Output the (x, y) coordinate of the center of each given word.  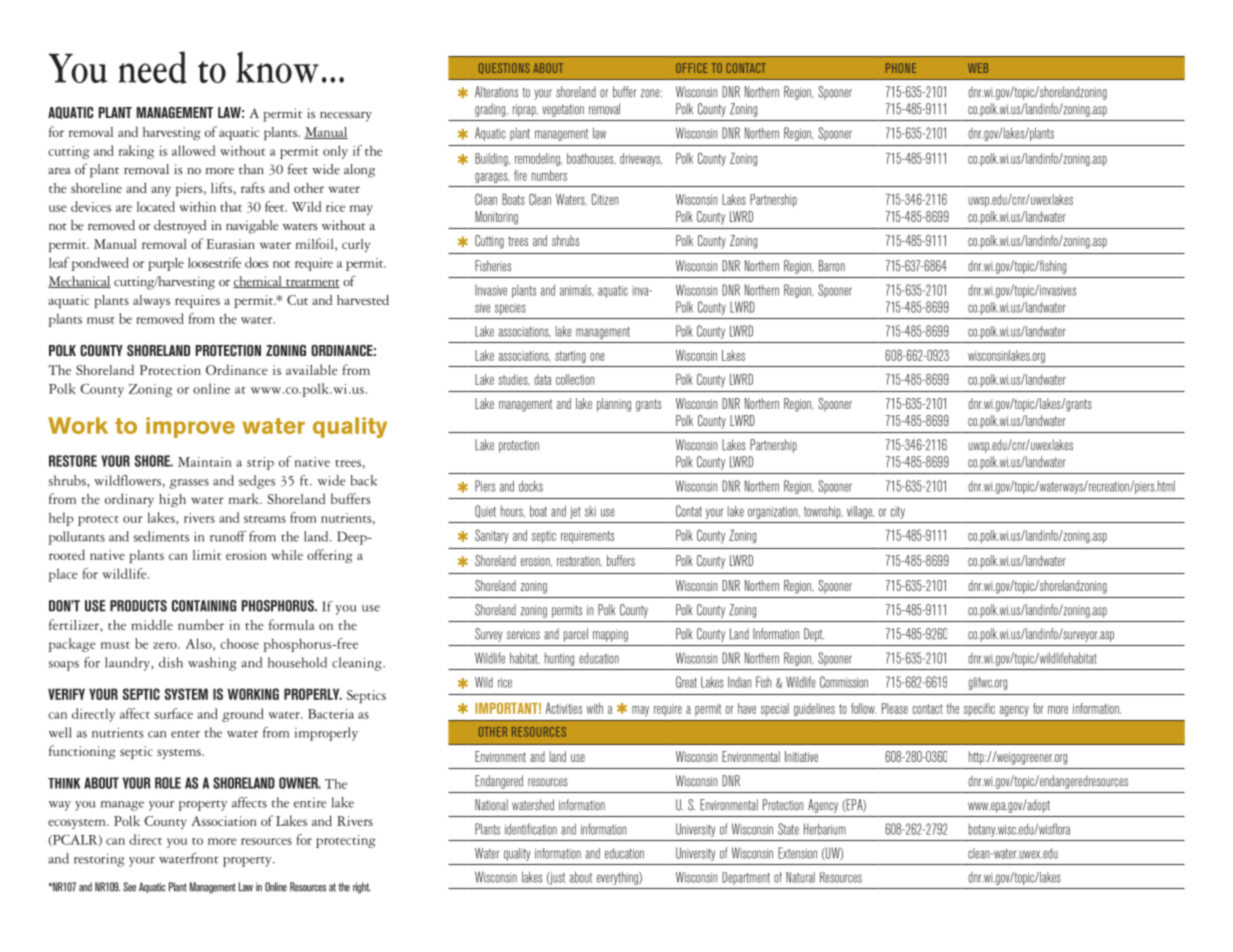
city (898, 512)
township (823, 512)
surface (173, 713)
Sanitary (492, 536)
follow (863, 708)
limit (207, 555)
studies (514, 380)
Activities (564, 708)
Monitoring (496, 218)
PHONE (901, 68)
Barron (832, 266)
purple (166, 264)
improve (190, 427)
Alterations (496, 92)
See (129, 887)
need (153, 67)
